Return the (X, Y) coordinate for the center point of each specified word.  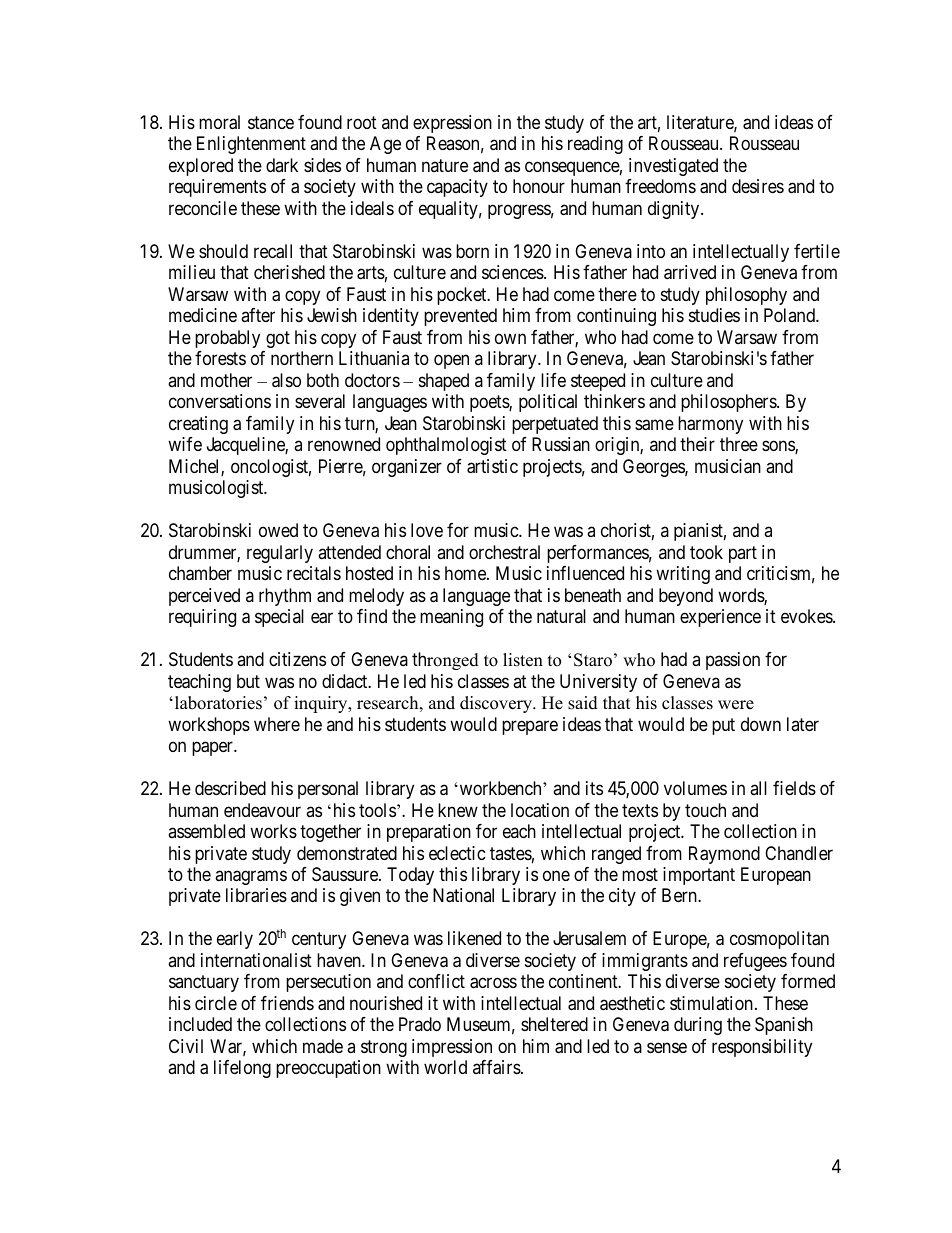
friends (287, 1003)
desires (758, 186)
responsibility (762, 1048)
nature (445, 165)
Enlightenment (251, 145)
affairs (497, 1067)
